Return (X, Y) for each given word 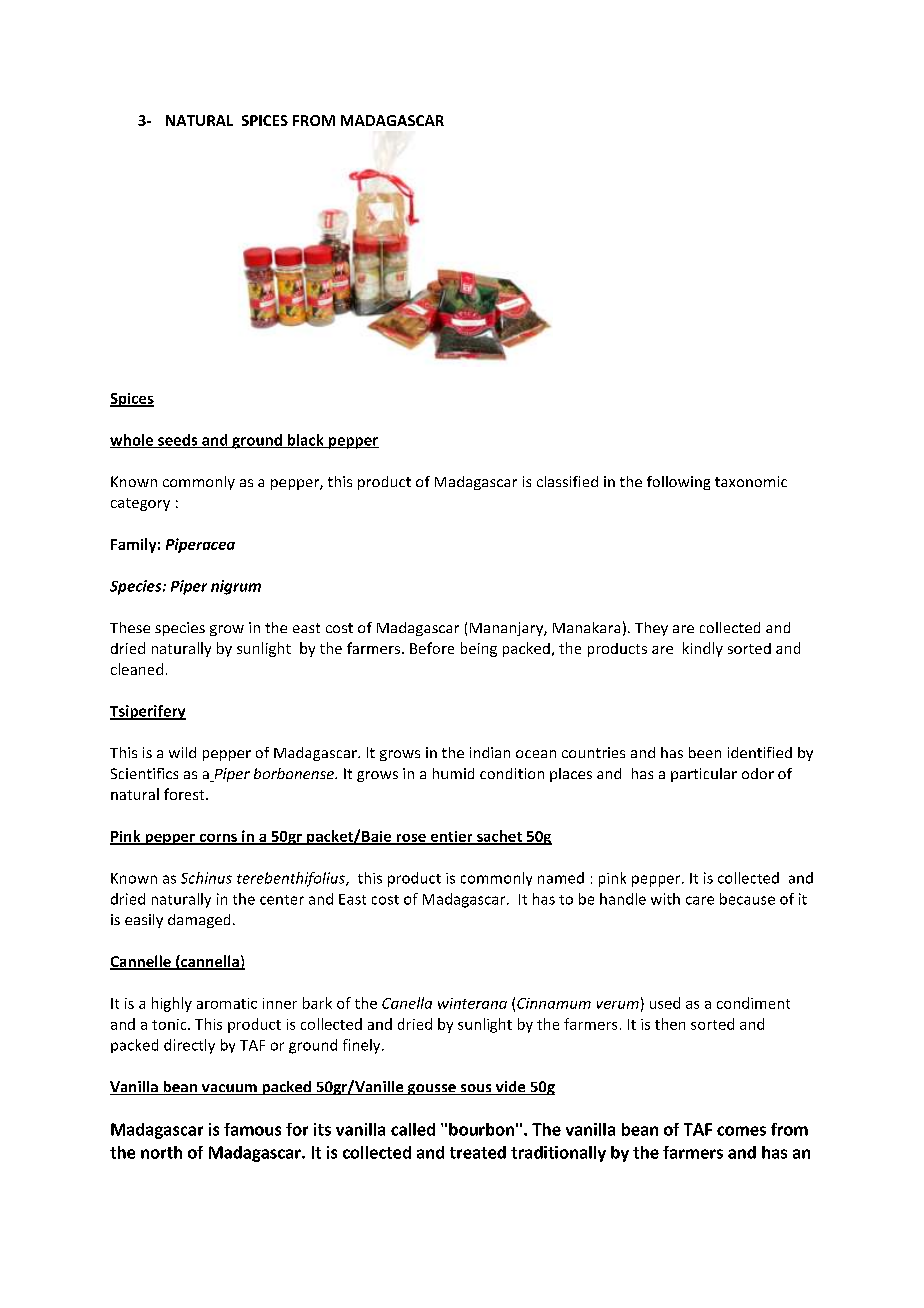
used (665, 1003)
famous (252, 1129)
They (651, 629)
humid (453, 773)
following (678, 483)
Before (432, 648)
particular (704, 775)
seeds (178, 441)
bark (317, 1003)
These (130, 627)
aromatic (227, 1003)
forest (185, 794)
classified (567, 481)
